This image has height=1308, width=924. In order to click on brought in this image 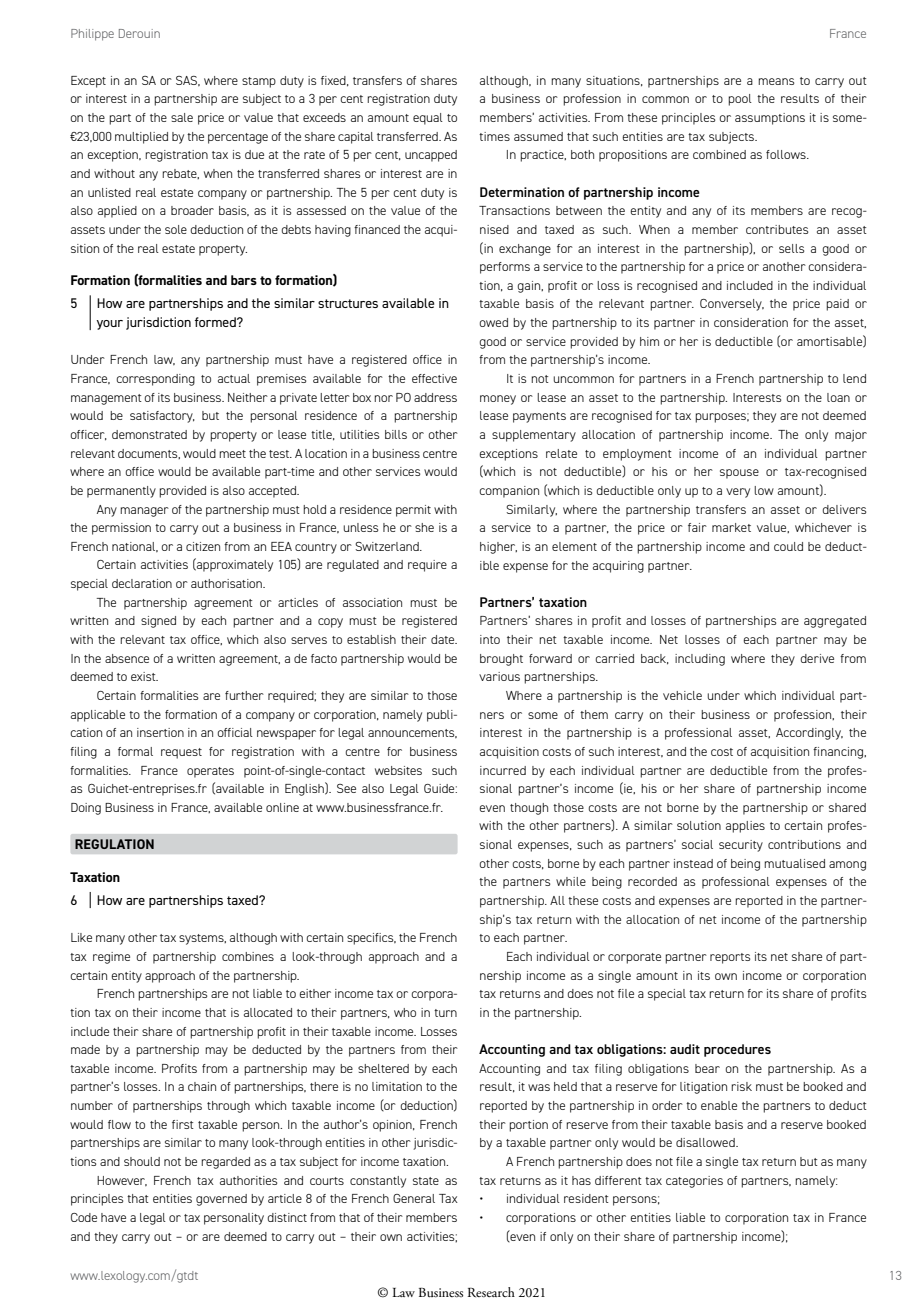, I will do `click(501, 660)`.
